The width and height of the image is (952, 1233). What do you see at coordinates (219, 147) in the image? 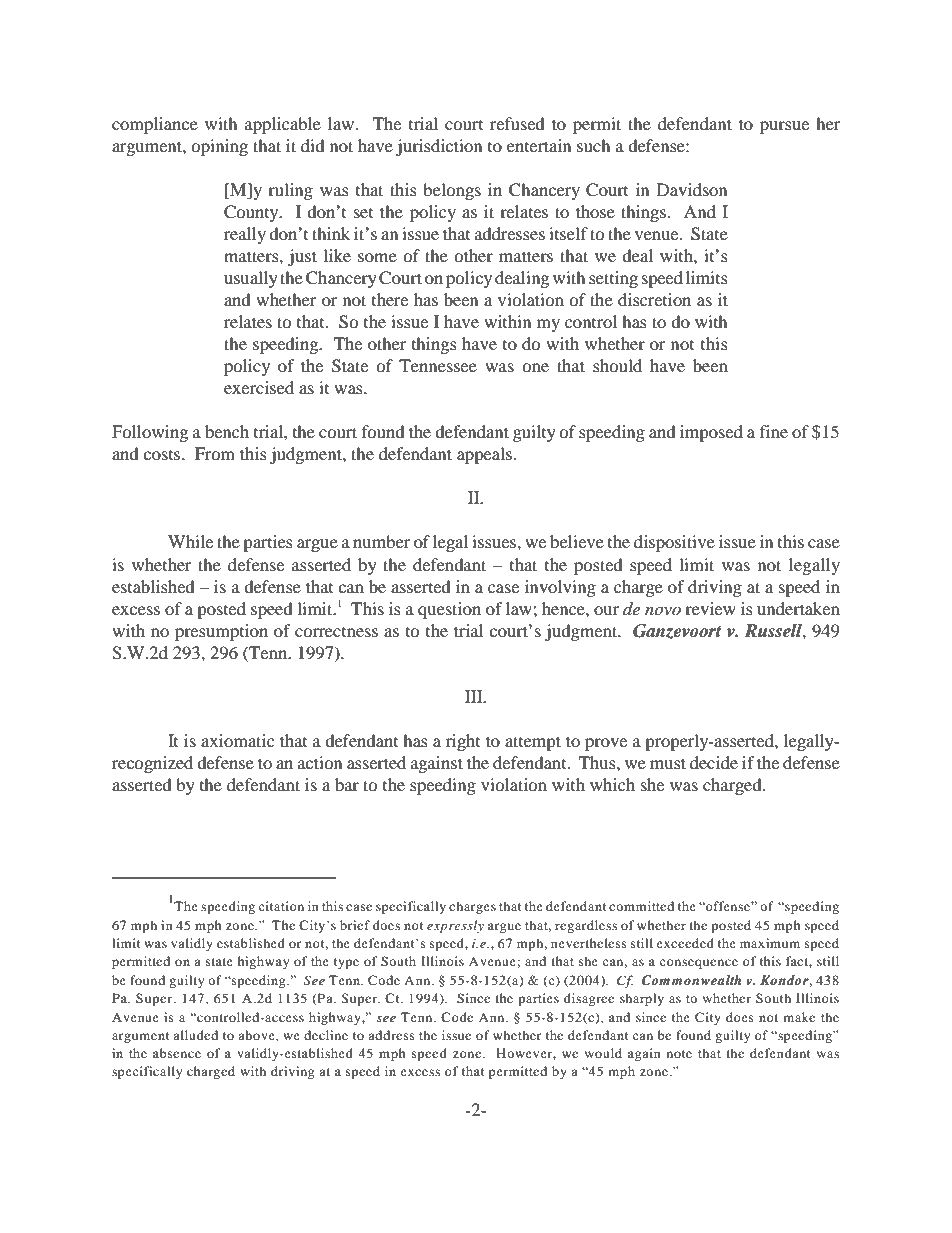
I see `opining` at bounding box center [219, 147].
